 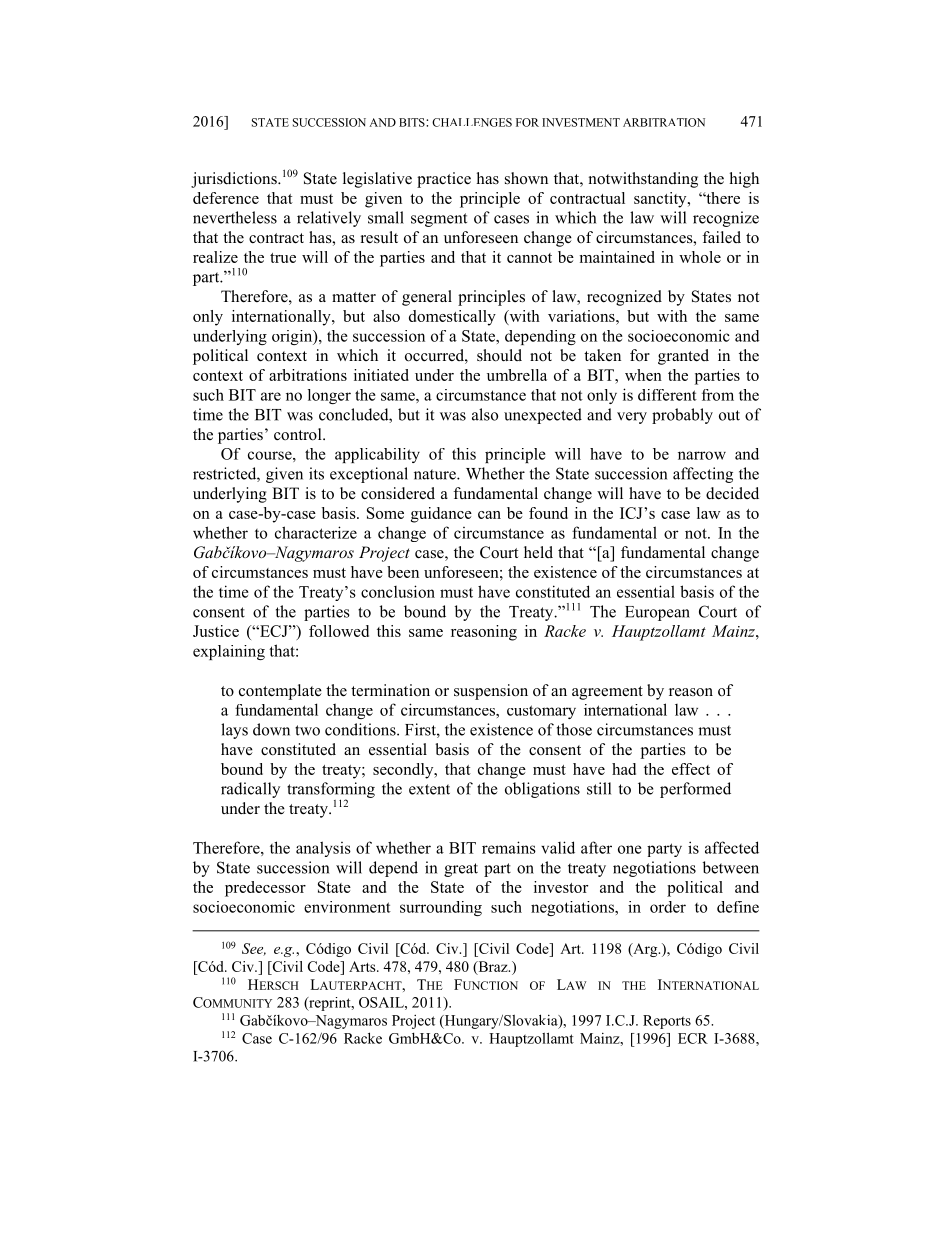 What do you see at coordinates (509, 847) in the document?
I see `remains` at bounding box center [509, 847].
